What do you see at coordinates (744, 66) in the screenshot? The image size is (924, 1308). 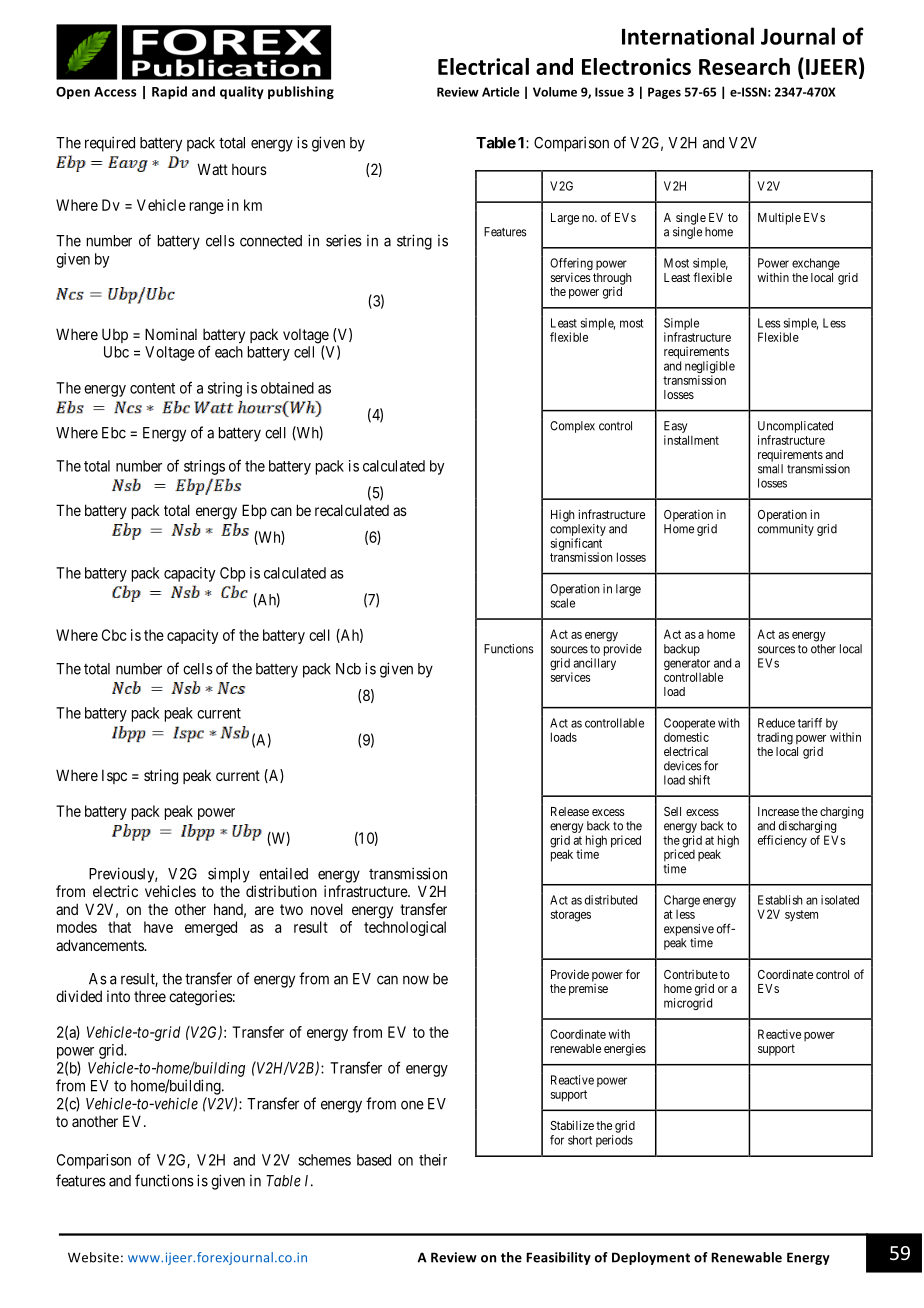 I see `Research` at bounding box center [744, 66].
